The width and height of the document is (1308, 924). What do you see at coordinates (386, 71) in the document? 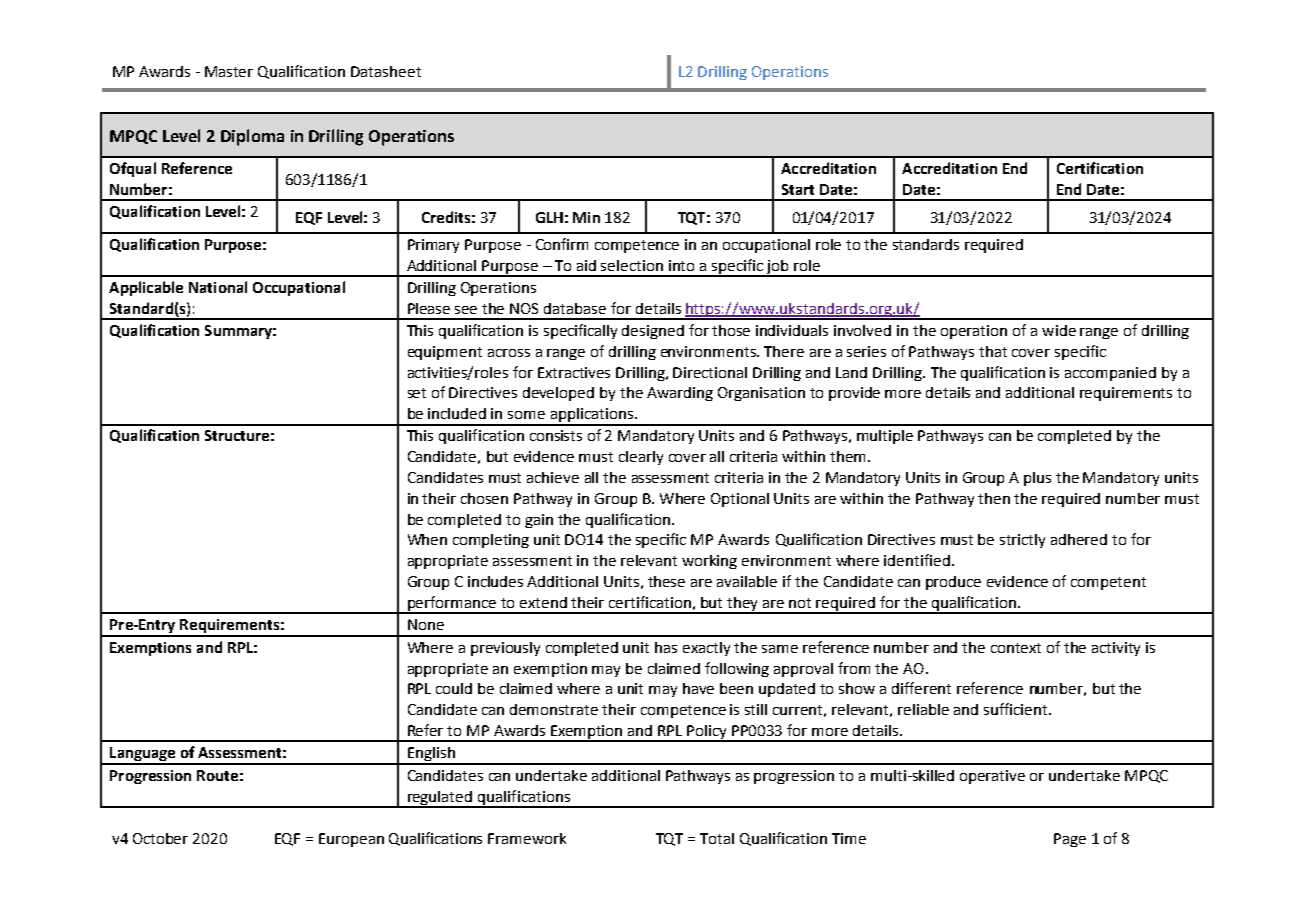
I see `Datasheet` at bounding box center [386, 71].
